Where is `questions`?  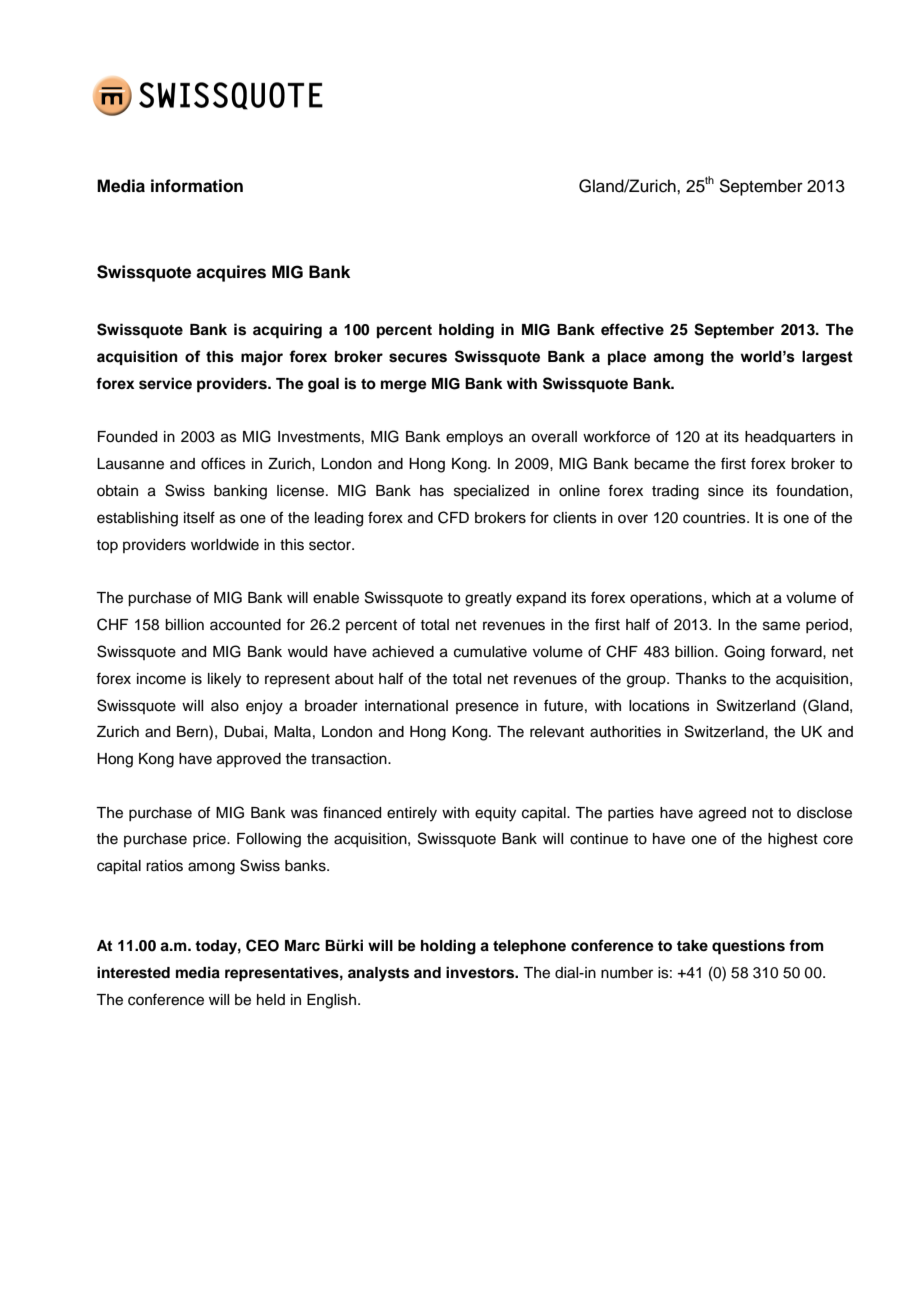 questions is located at coordinates (748, 947).
